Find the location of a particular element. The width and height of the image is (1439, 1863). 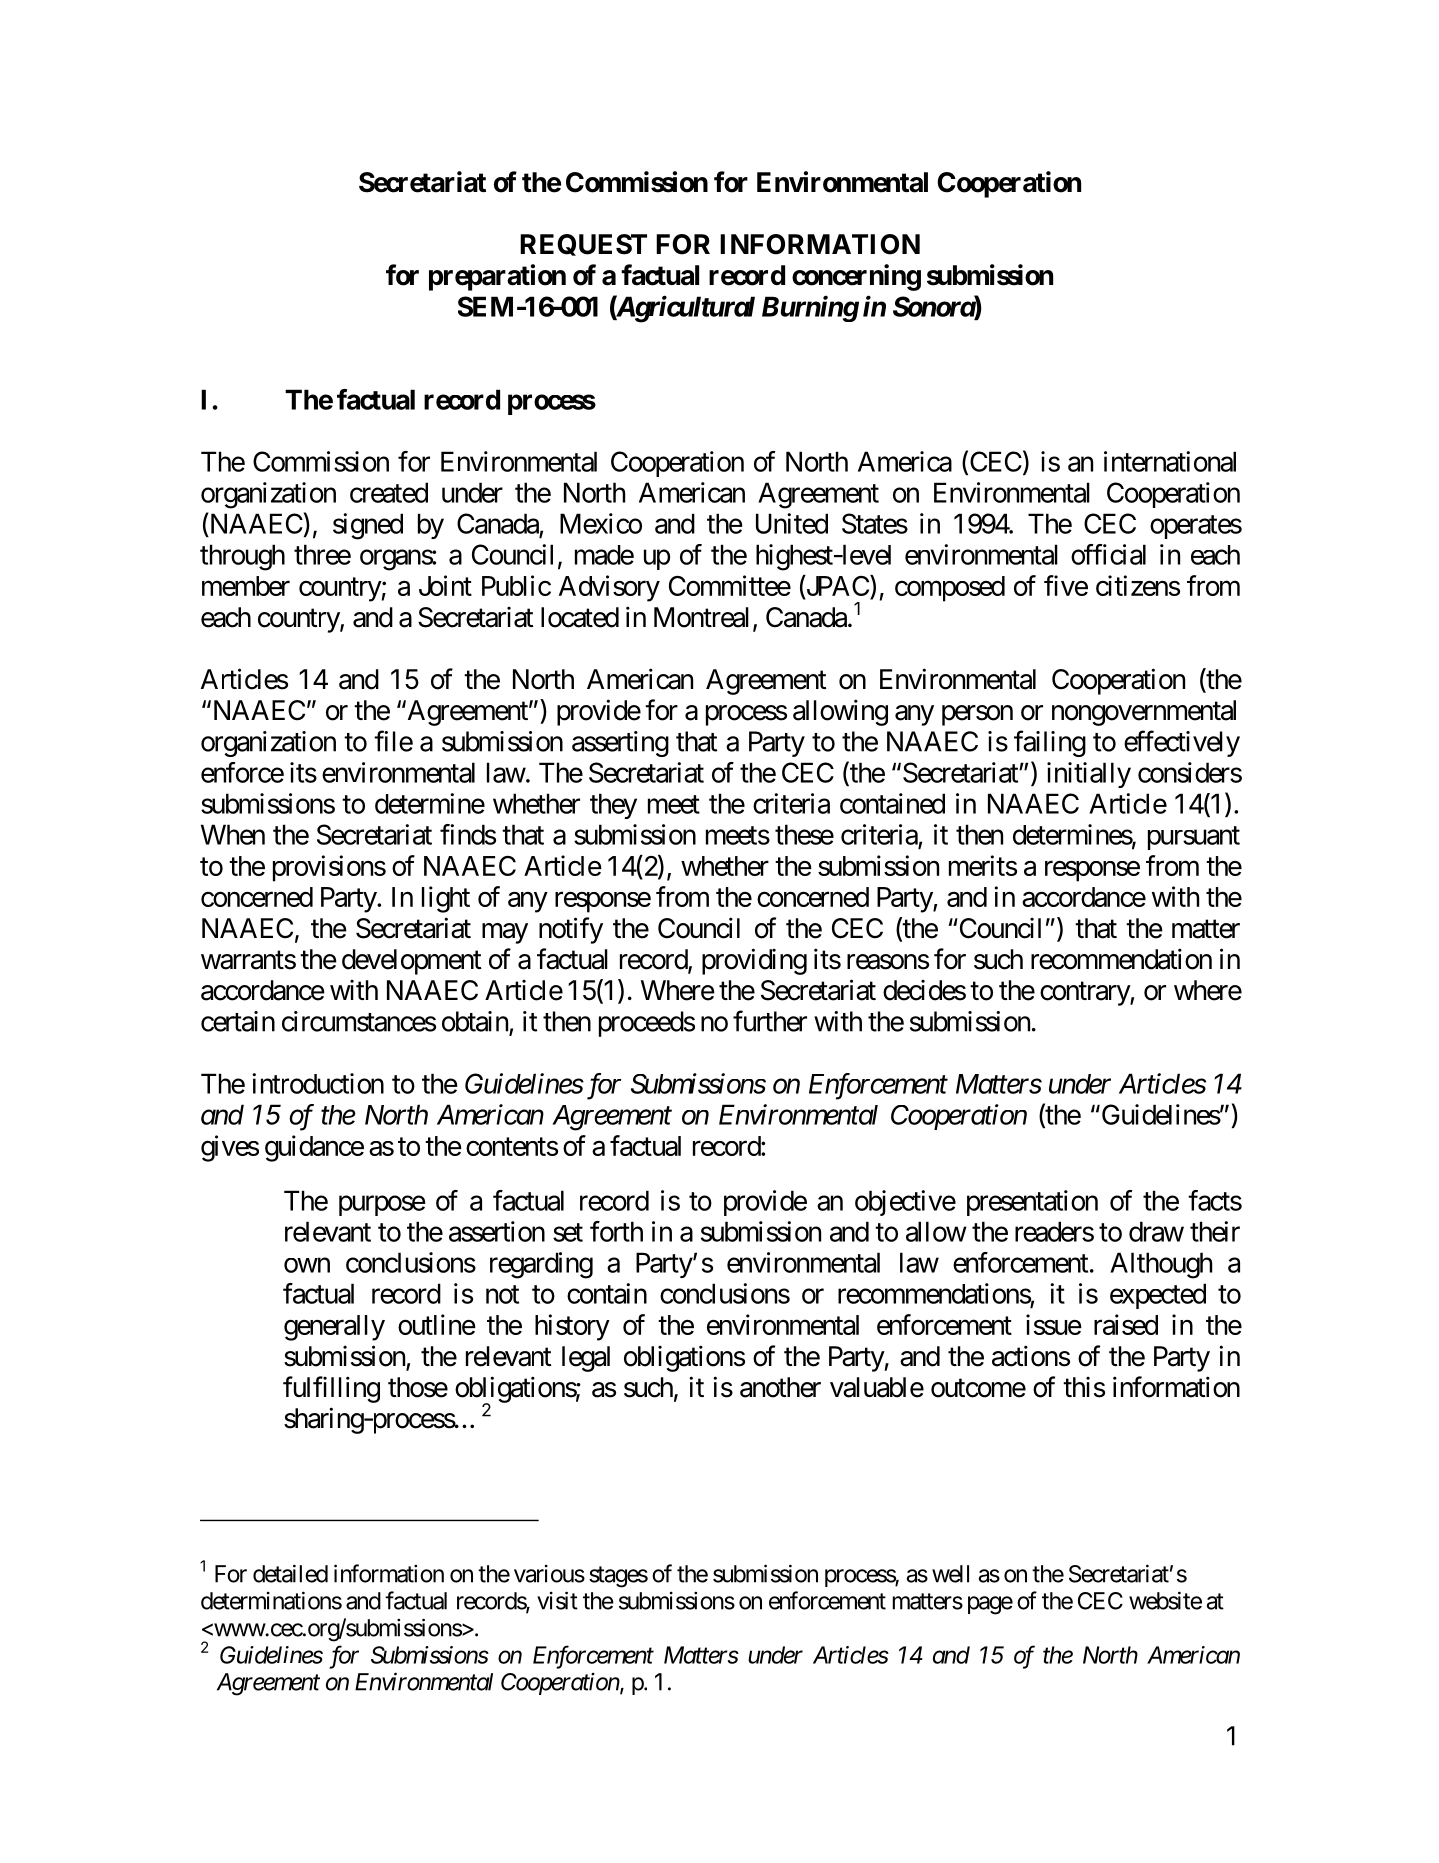

preparation is located at coordinates (497, 277).
